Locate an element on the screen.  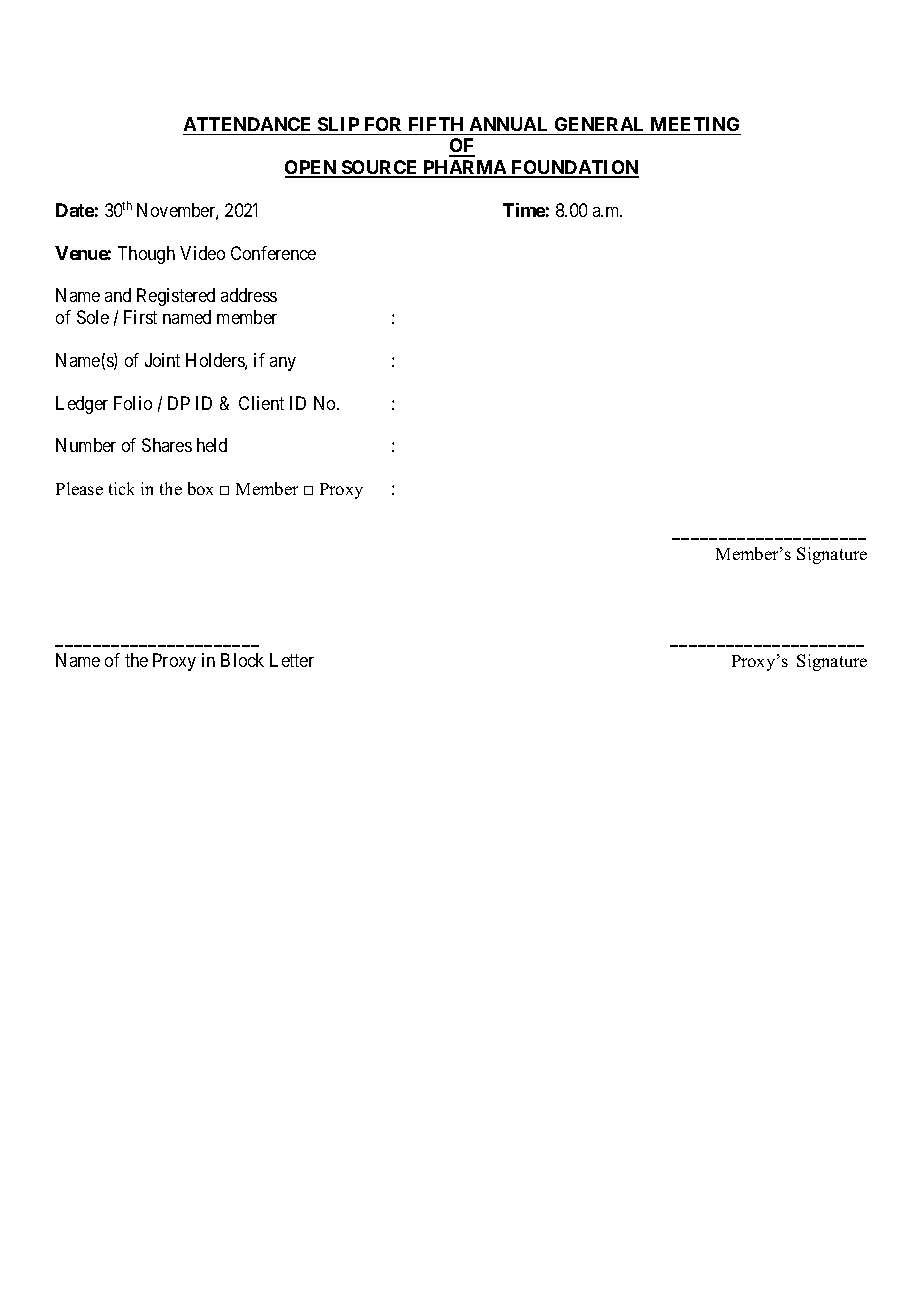
Client is located at coordinates (261, 403).
